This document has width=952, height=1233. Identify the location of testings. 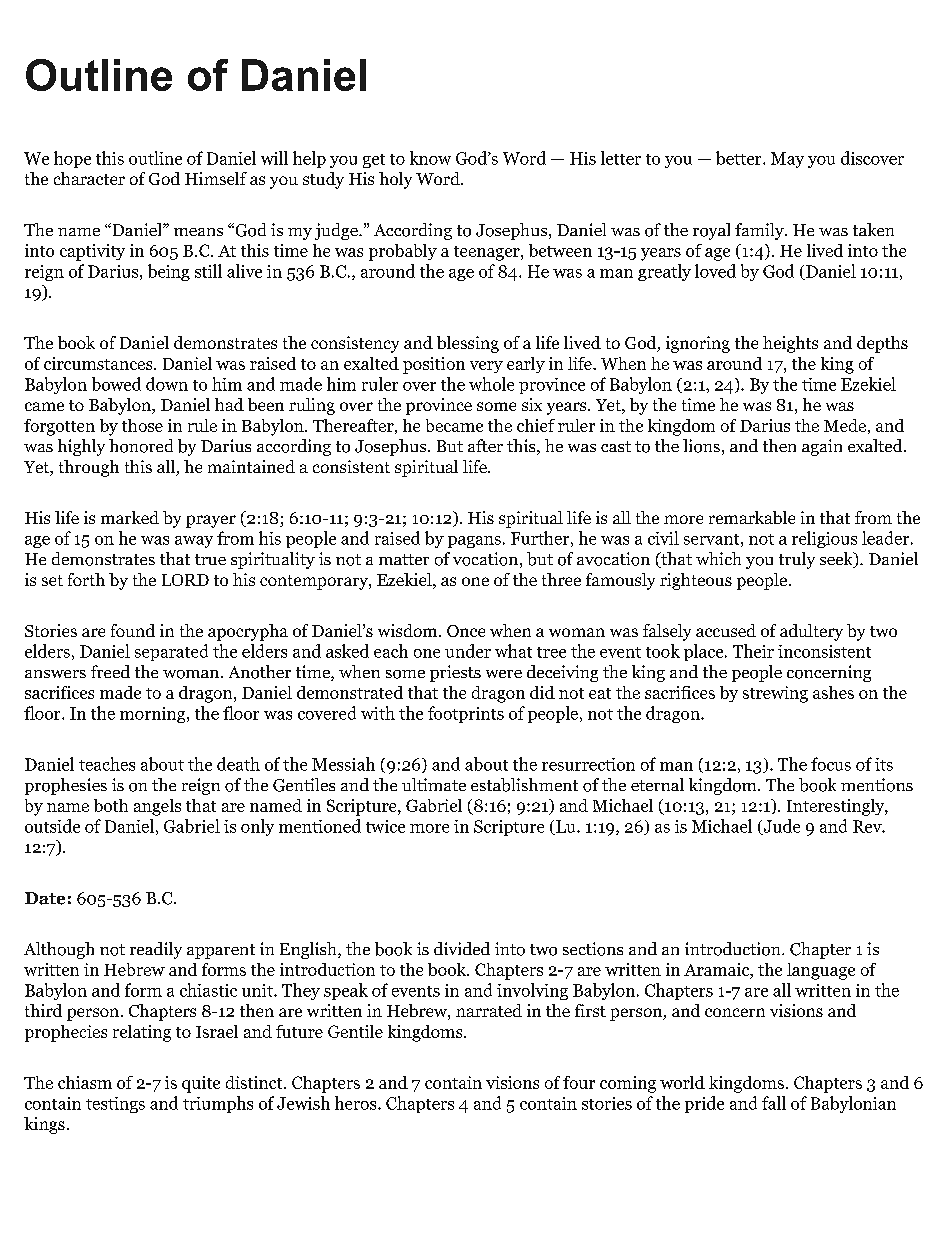
(115, 1105).
